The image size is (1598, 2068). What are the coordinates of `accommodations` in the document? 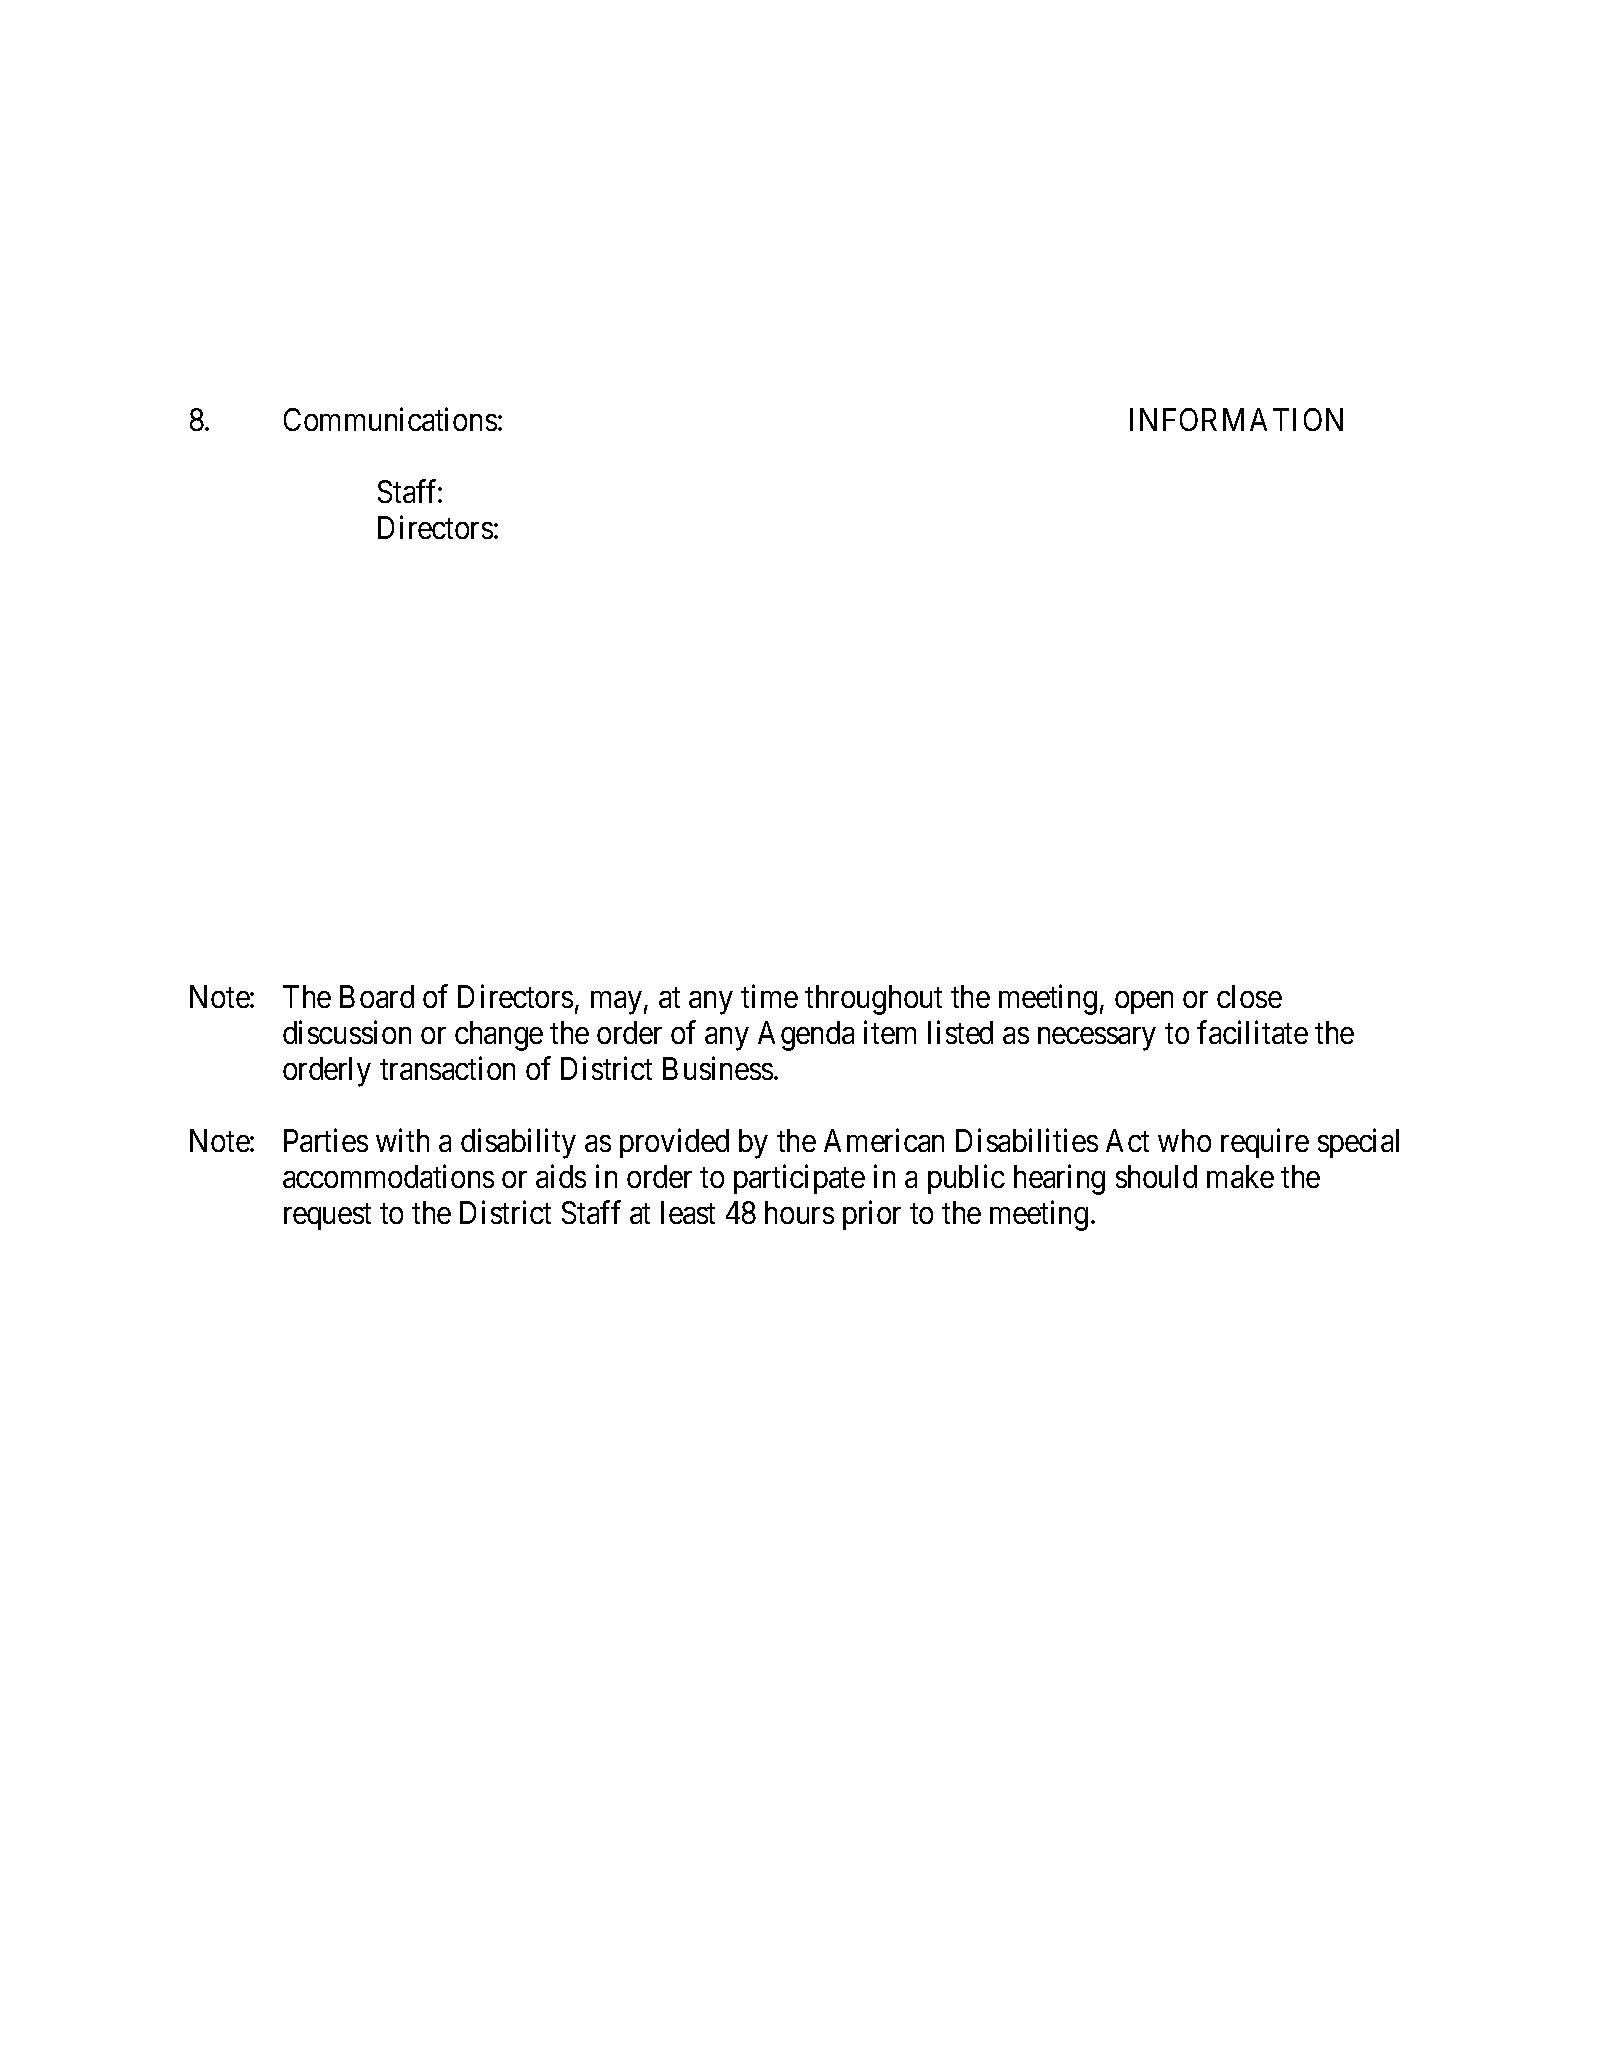 It's located at (388, 1176).
